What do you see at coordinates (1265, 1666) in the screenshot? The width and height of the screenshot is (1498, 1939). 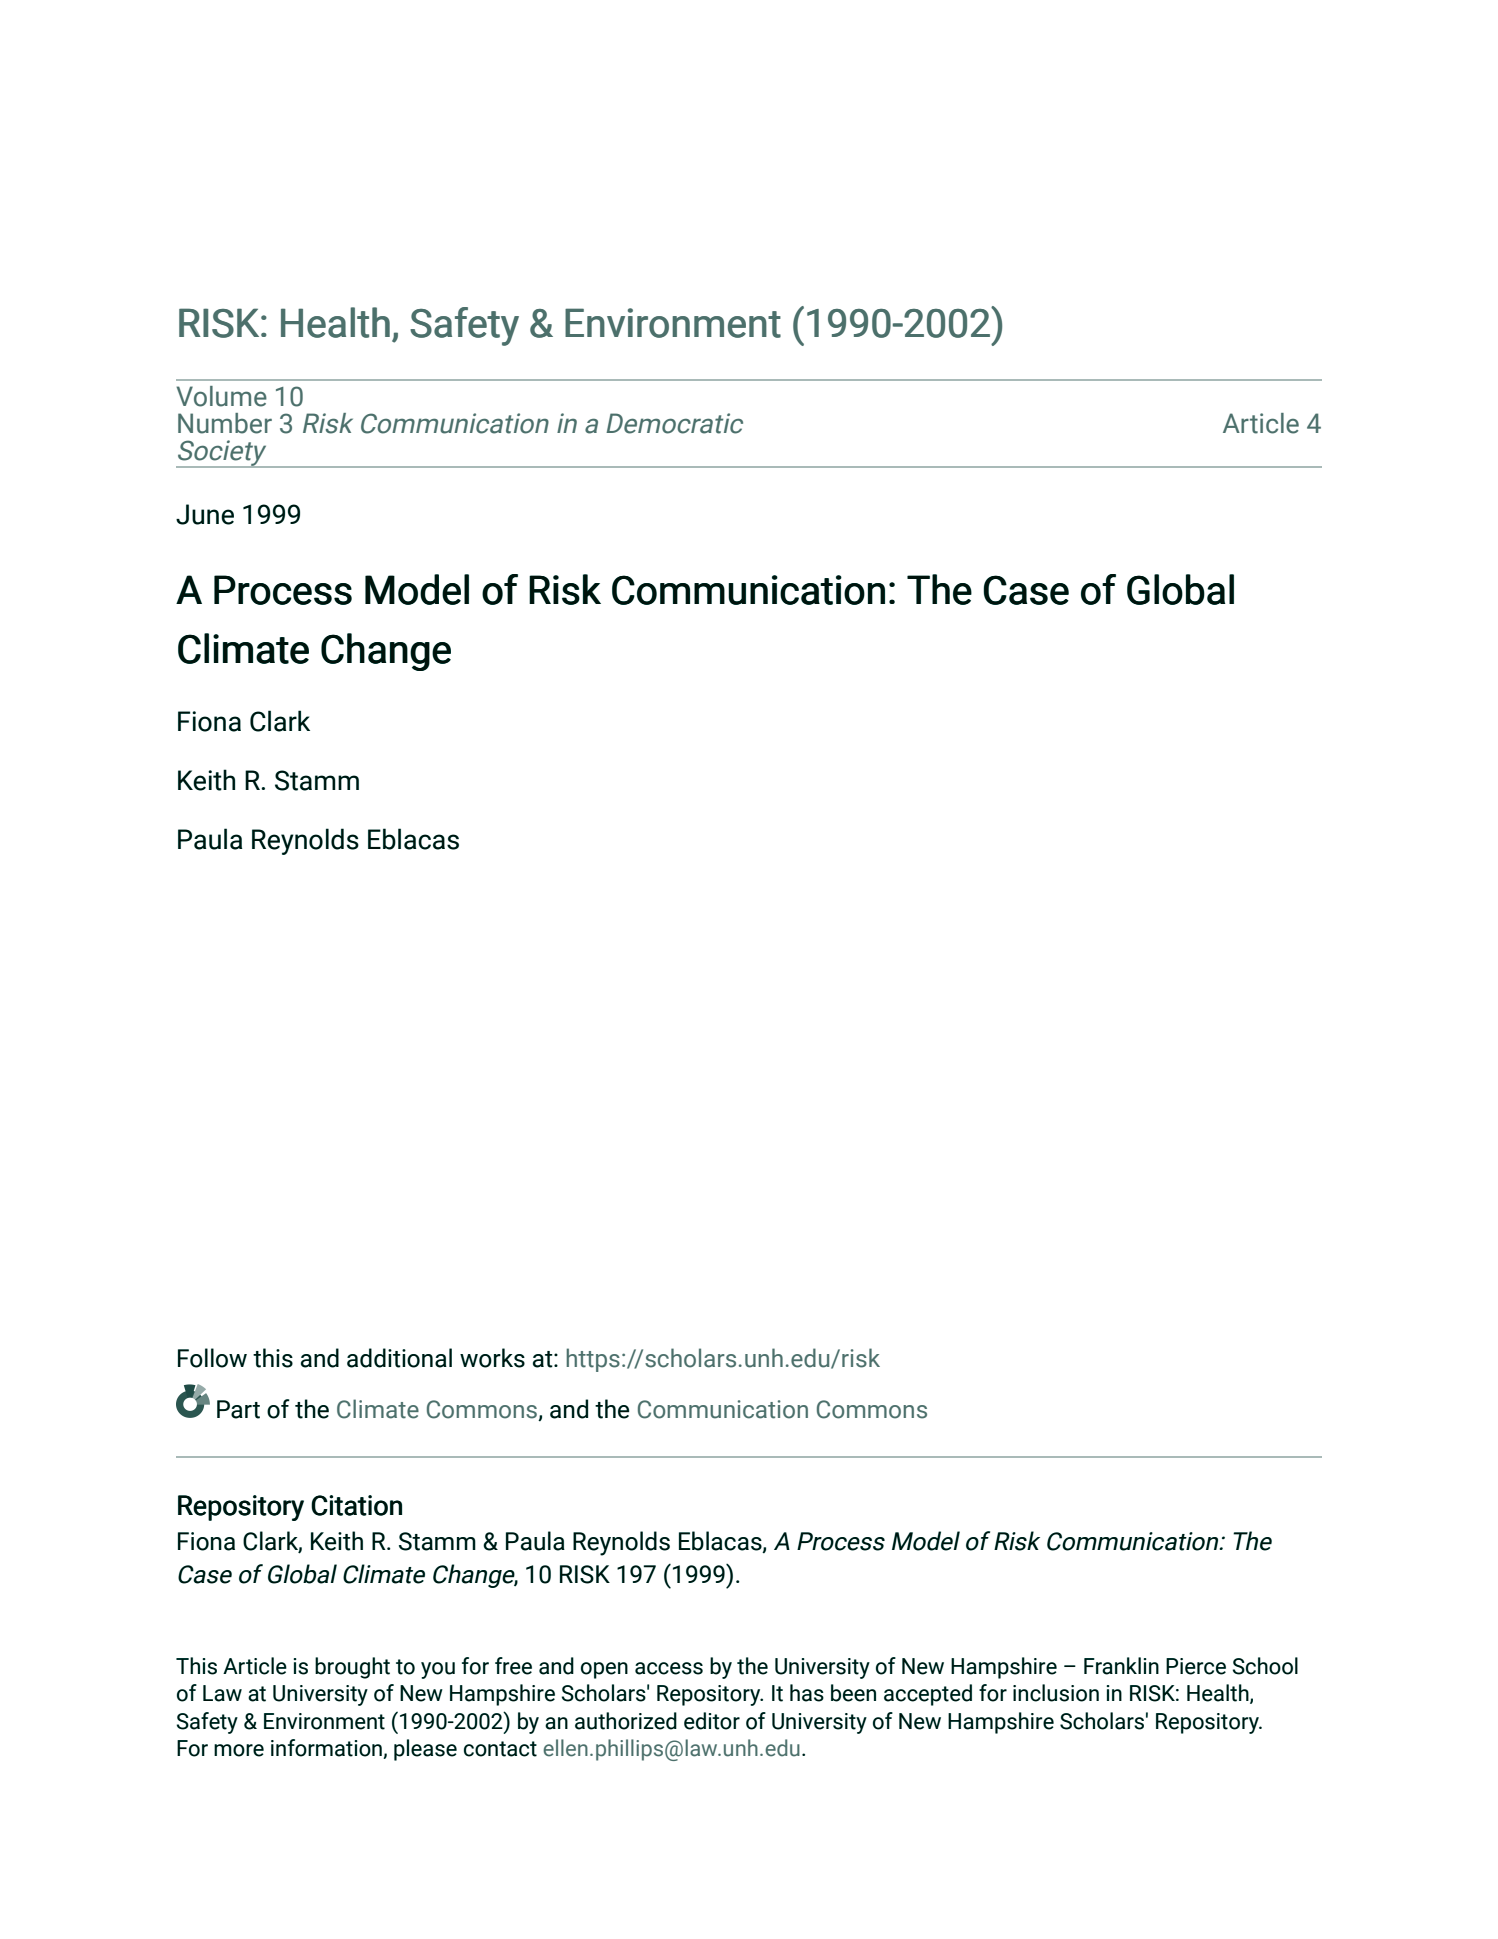 I see `School` at bounding box center [1265, 1666].
